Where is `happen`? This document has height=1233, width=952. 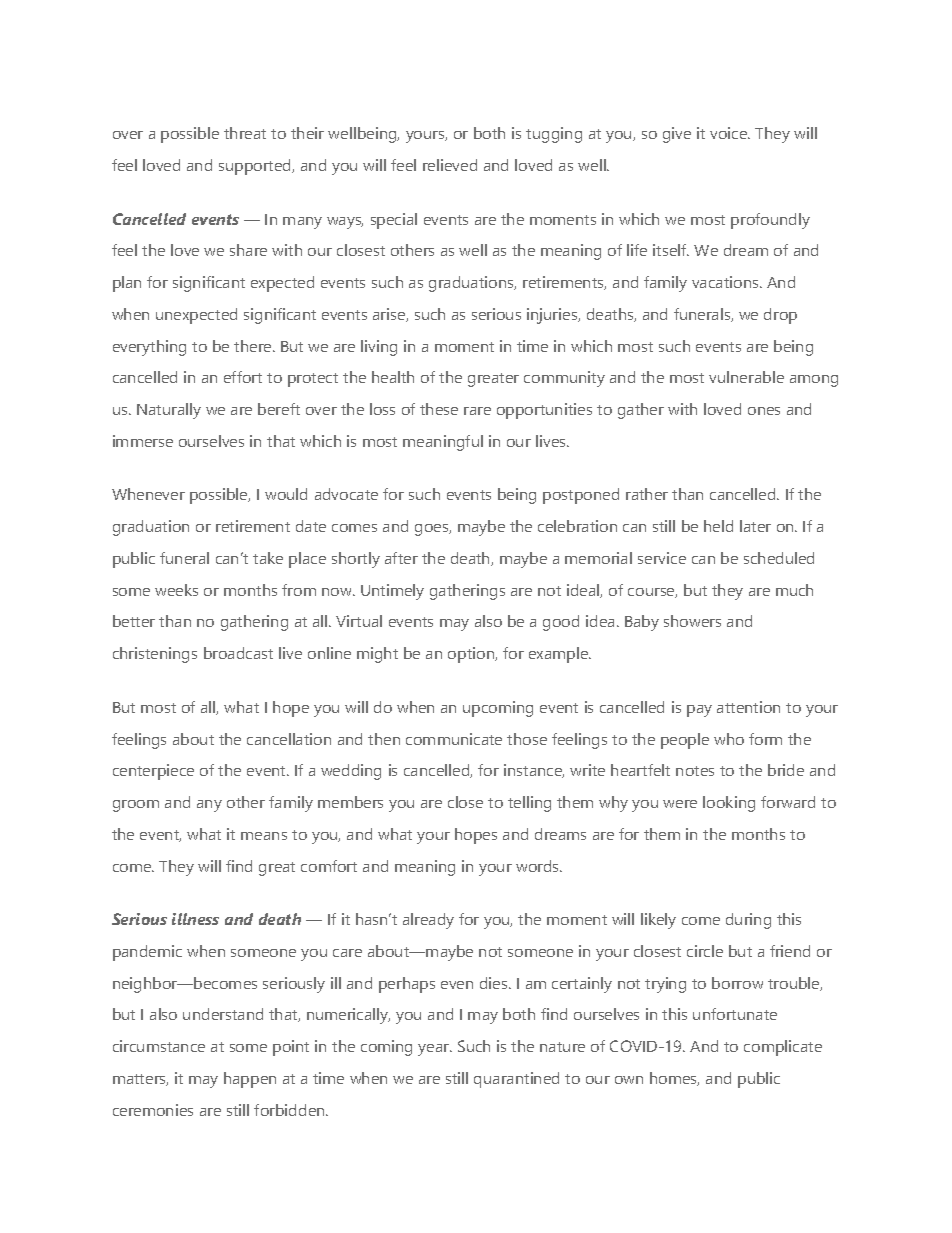 happen is located at coordinates (250, 1080).
